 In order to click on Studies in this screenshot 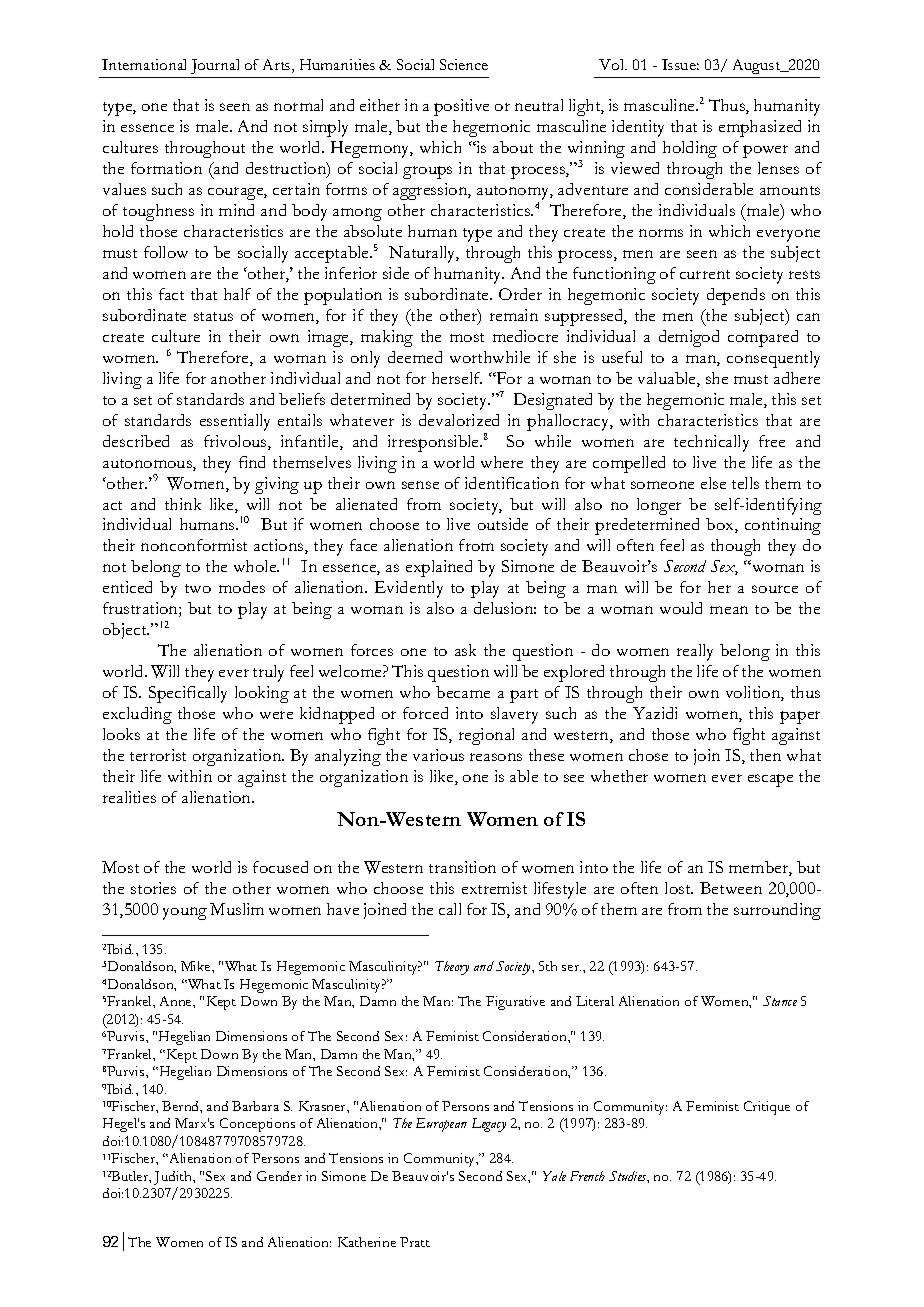, I will do `click(629, 1177)`.
